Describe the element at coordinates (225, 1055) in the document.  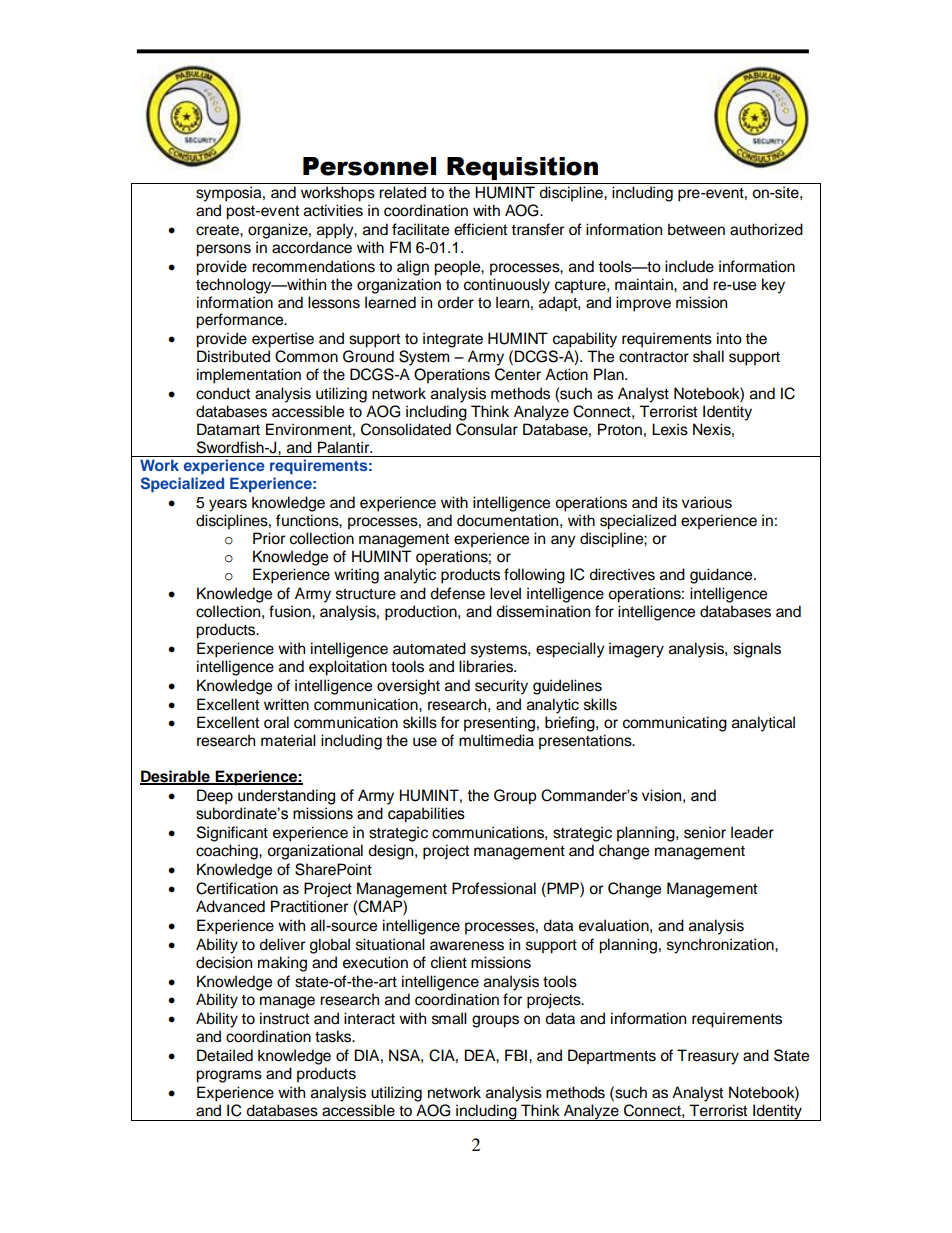
I see `Detailed` at that location.
